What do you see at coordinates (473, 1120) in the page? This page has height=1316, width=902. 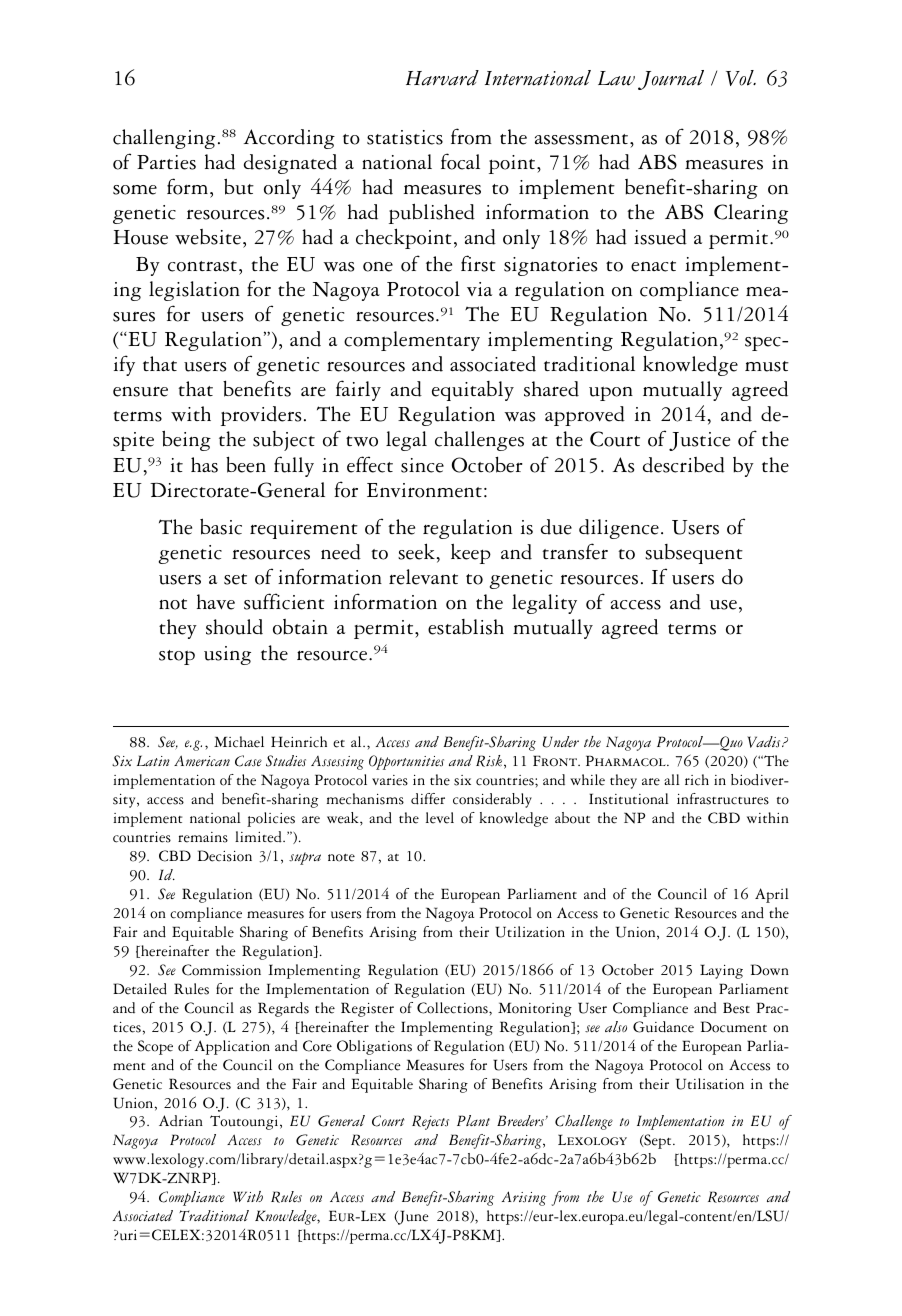 I see `Plant` at bounding box center [473, 1120].
